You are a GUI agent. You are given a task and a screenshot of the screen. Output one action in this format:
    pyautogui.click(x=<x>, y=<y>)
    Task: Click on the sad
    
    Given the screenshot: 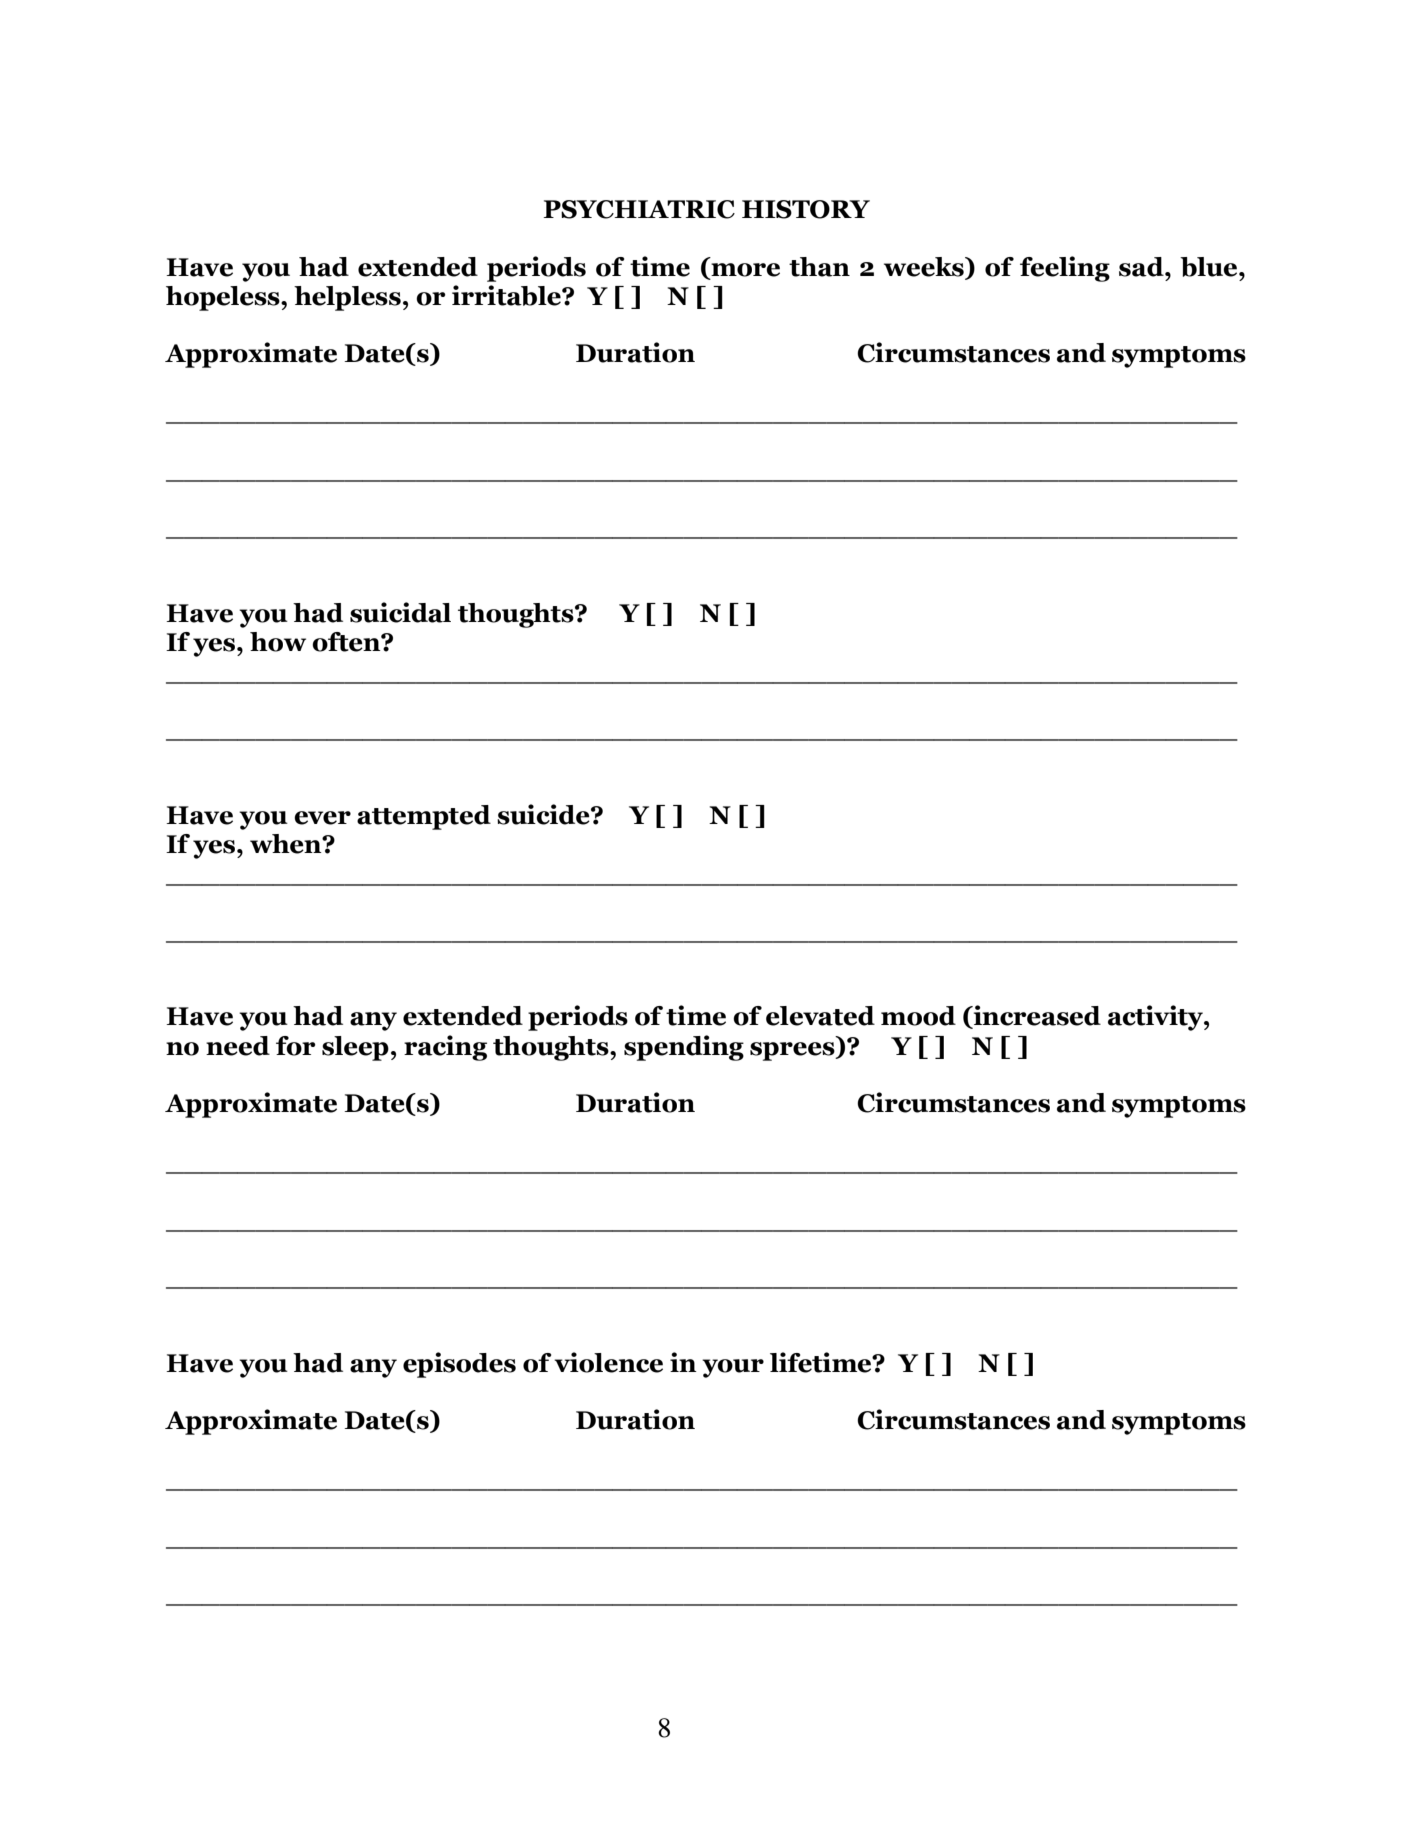 What is the action you would take?
    pyautogui.click(x=1142, y=267)
